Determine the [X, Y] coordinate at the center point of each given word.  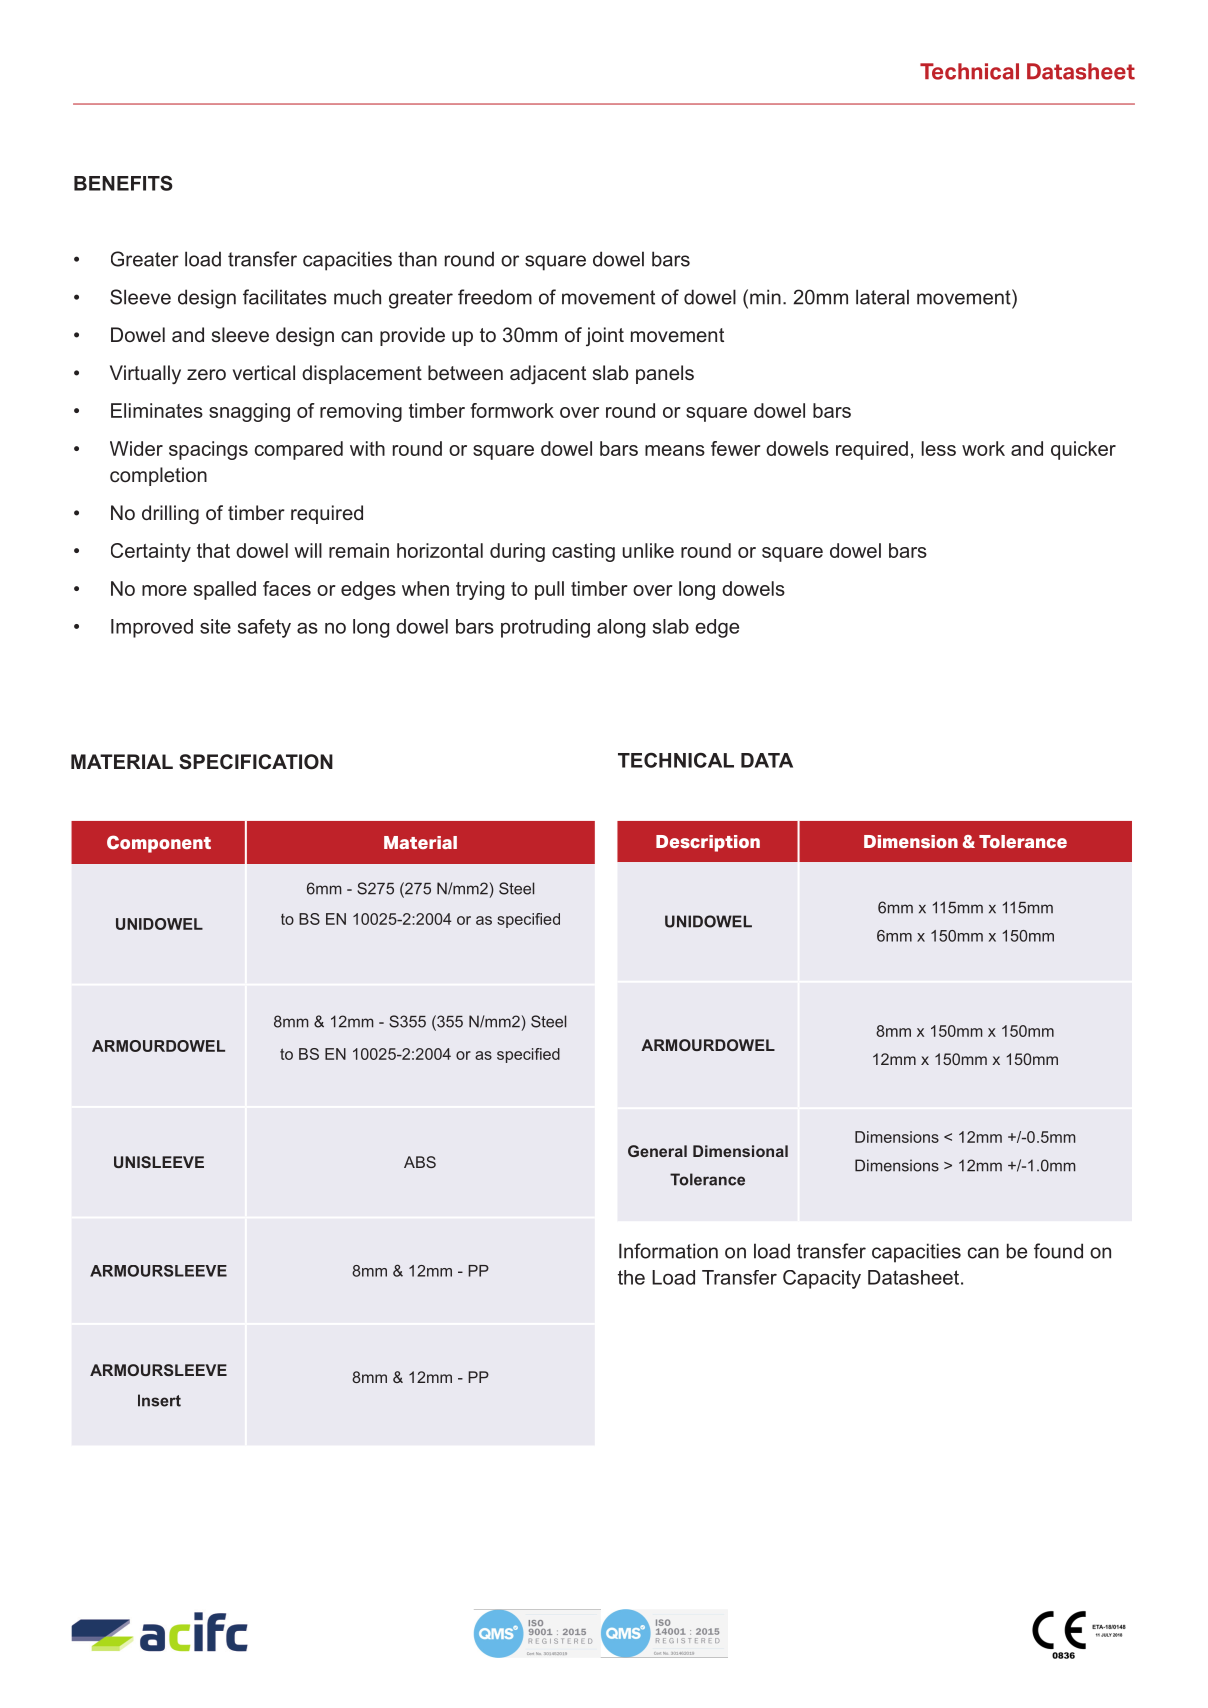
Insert [159, 1400]
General [657, 1151]
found [1058, 1251]
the [631, 1277]
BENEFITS [123, 183]
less [939, 448]
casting [583, 552]
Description [708, 843]
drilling [170, 515]
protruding [545, 628]
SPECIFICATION [256, 762]
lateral [882, 297]
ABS [420, 1162]
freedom [495, 297]
